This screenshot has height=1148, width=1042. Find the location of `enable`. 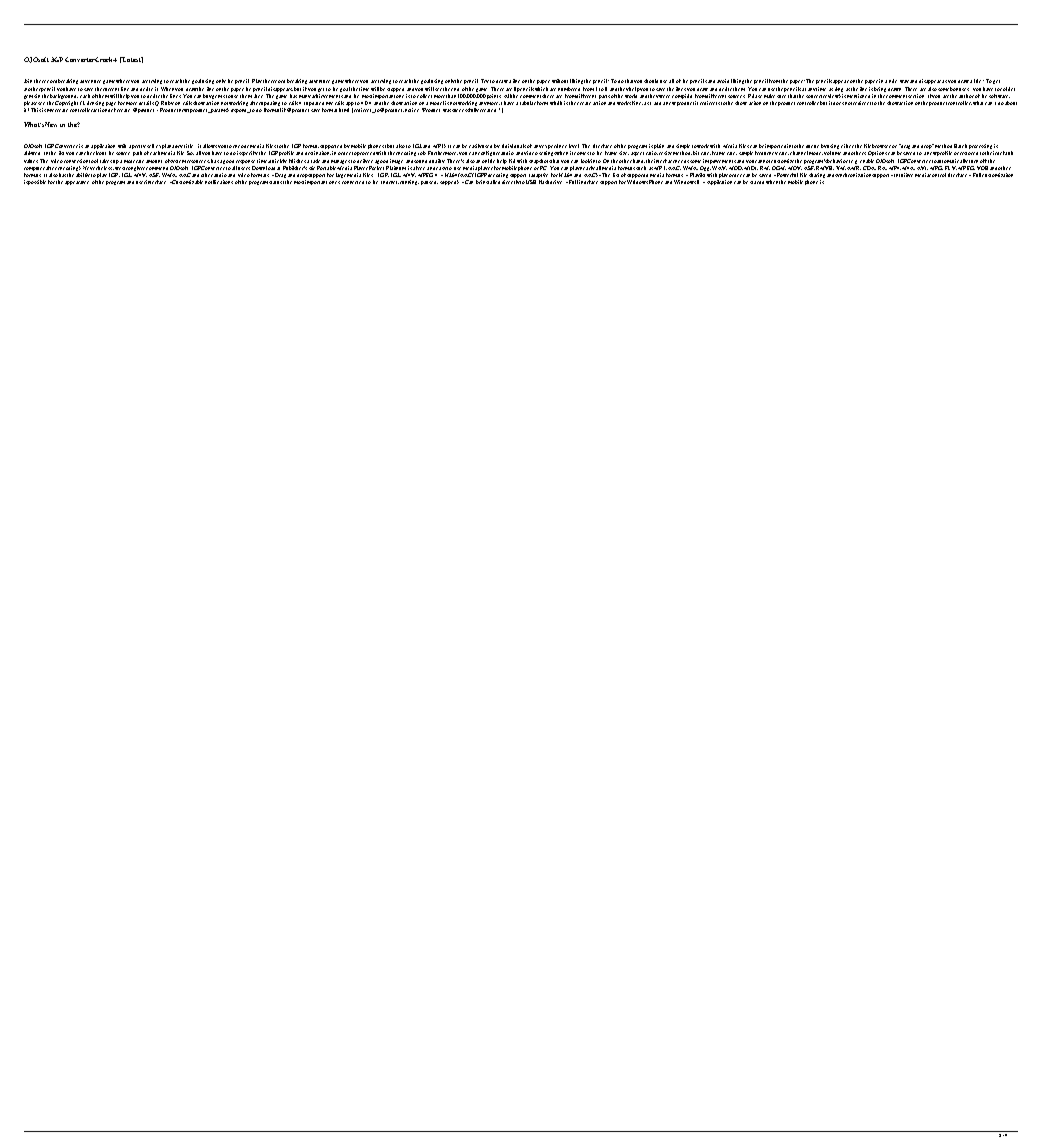

enable is located at coordinates (867, 161).
